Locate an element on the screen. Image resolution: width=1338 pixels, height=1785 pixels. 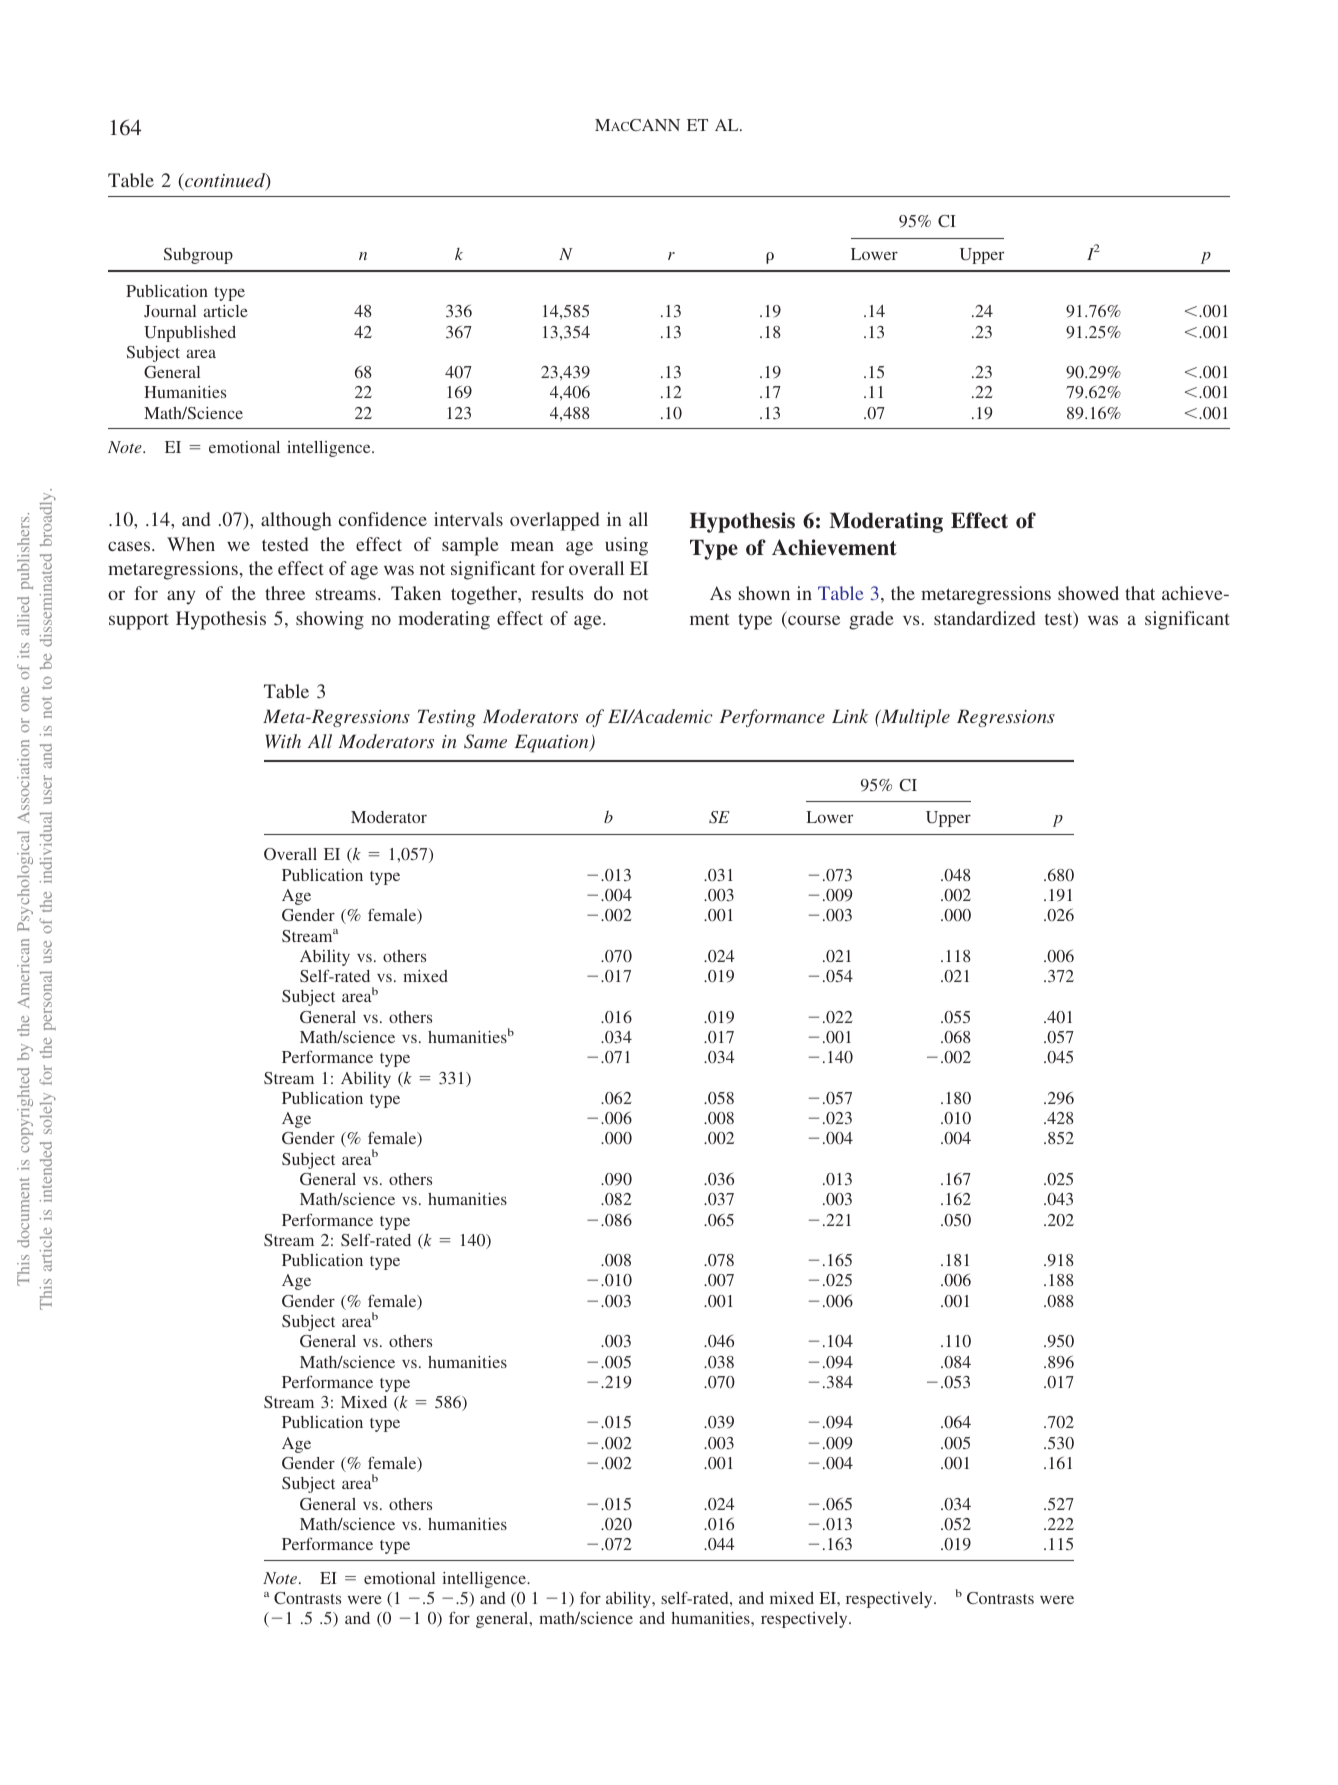
Unpublished is located at coordinates (190, 334).
